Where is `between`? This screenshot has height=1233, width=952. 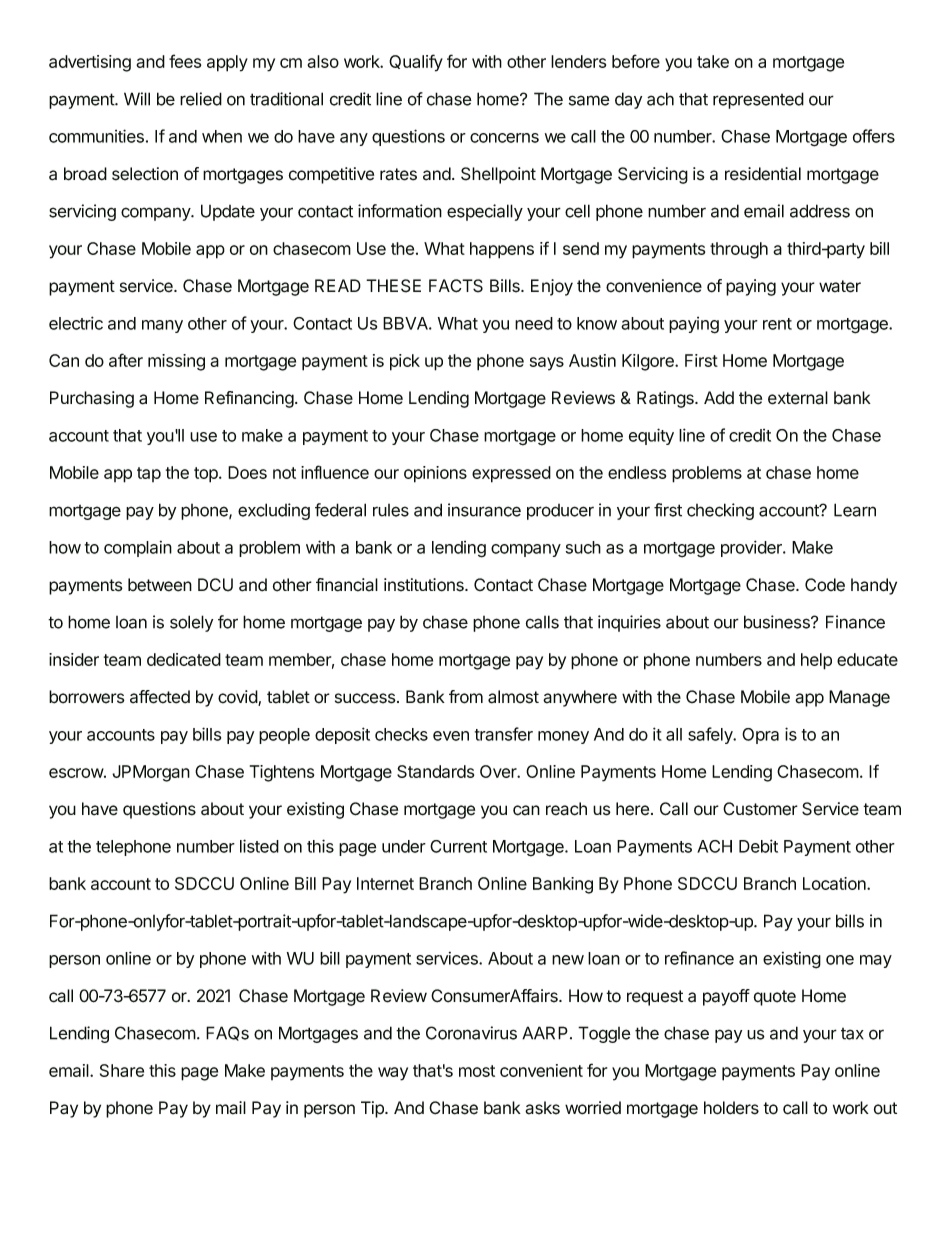 between is located at coordinates (160, 585).
